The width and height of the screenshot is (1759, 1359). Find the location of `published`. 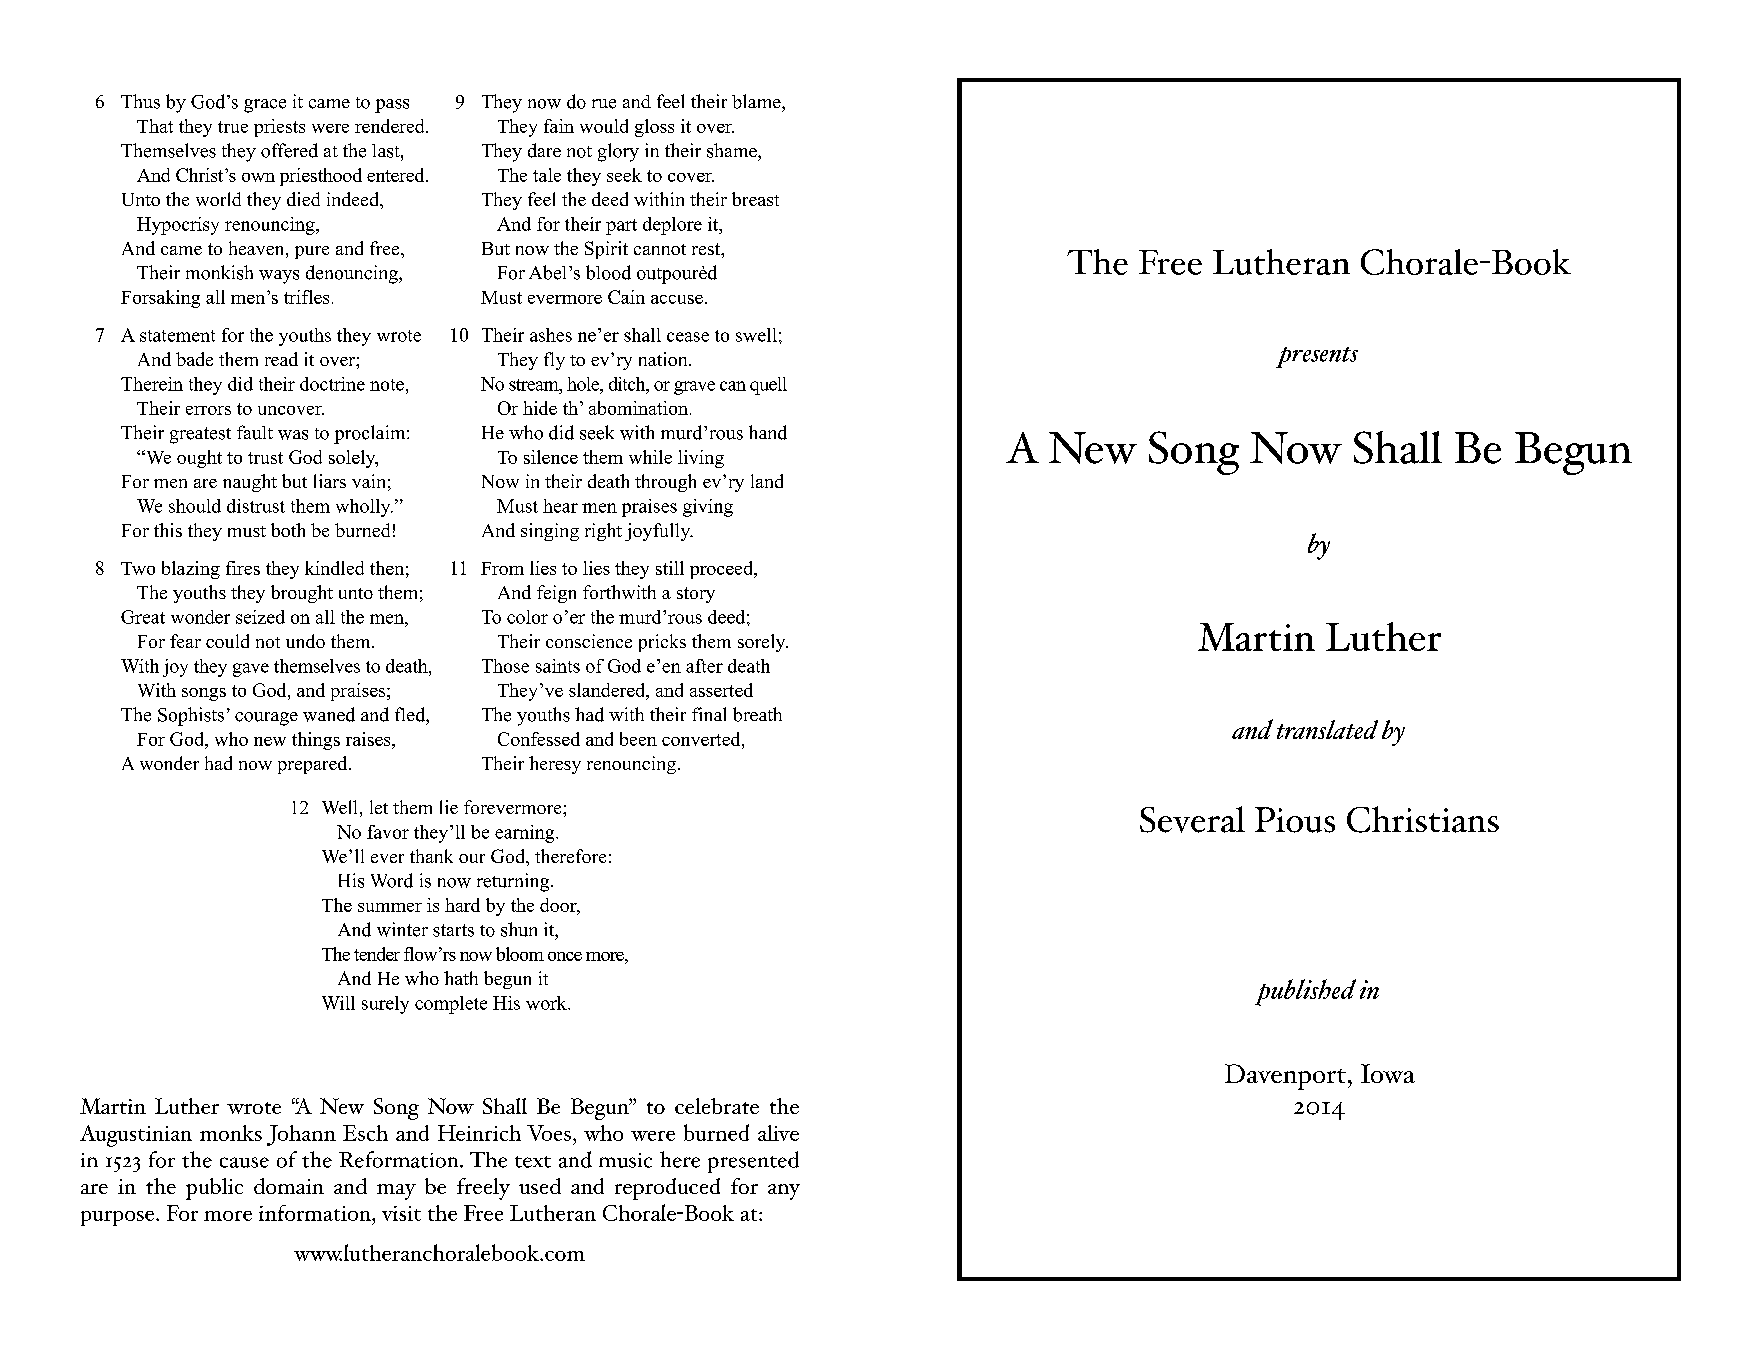

published is located at coordinates (1305, 992).
